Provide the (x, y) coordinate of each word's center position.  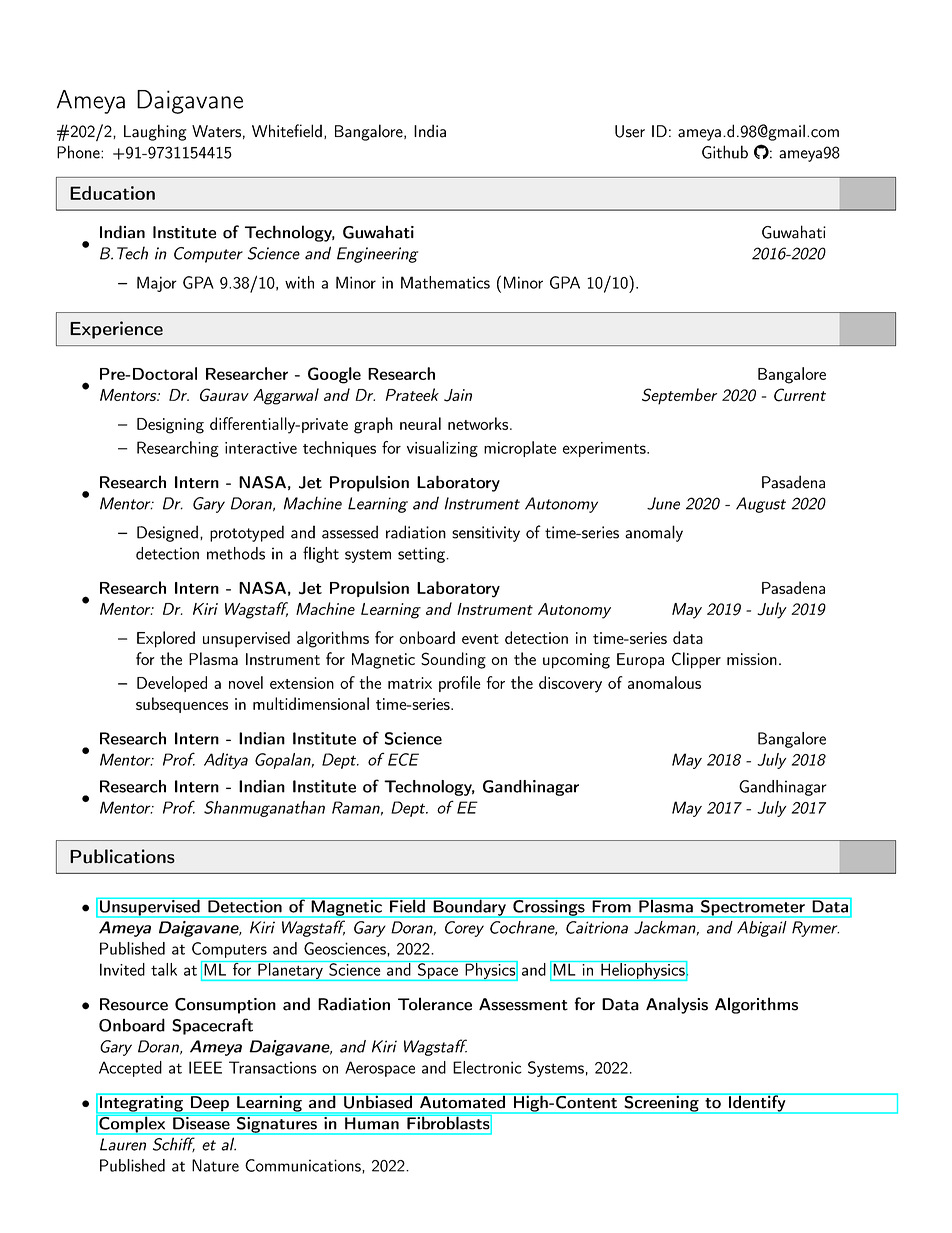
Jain (458, 395)
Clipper (696, 660)
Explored (166, 639)
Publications (122, 856)
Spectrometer (752, 908)
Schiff (174, 1145)
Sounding (453, 660)
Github (725, 152)
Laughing (155, 132)
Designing (170, 426)
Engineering (377, 255)
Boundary (469, 908)
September (679, 396)
